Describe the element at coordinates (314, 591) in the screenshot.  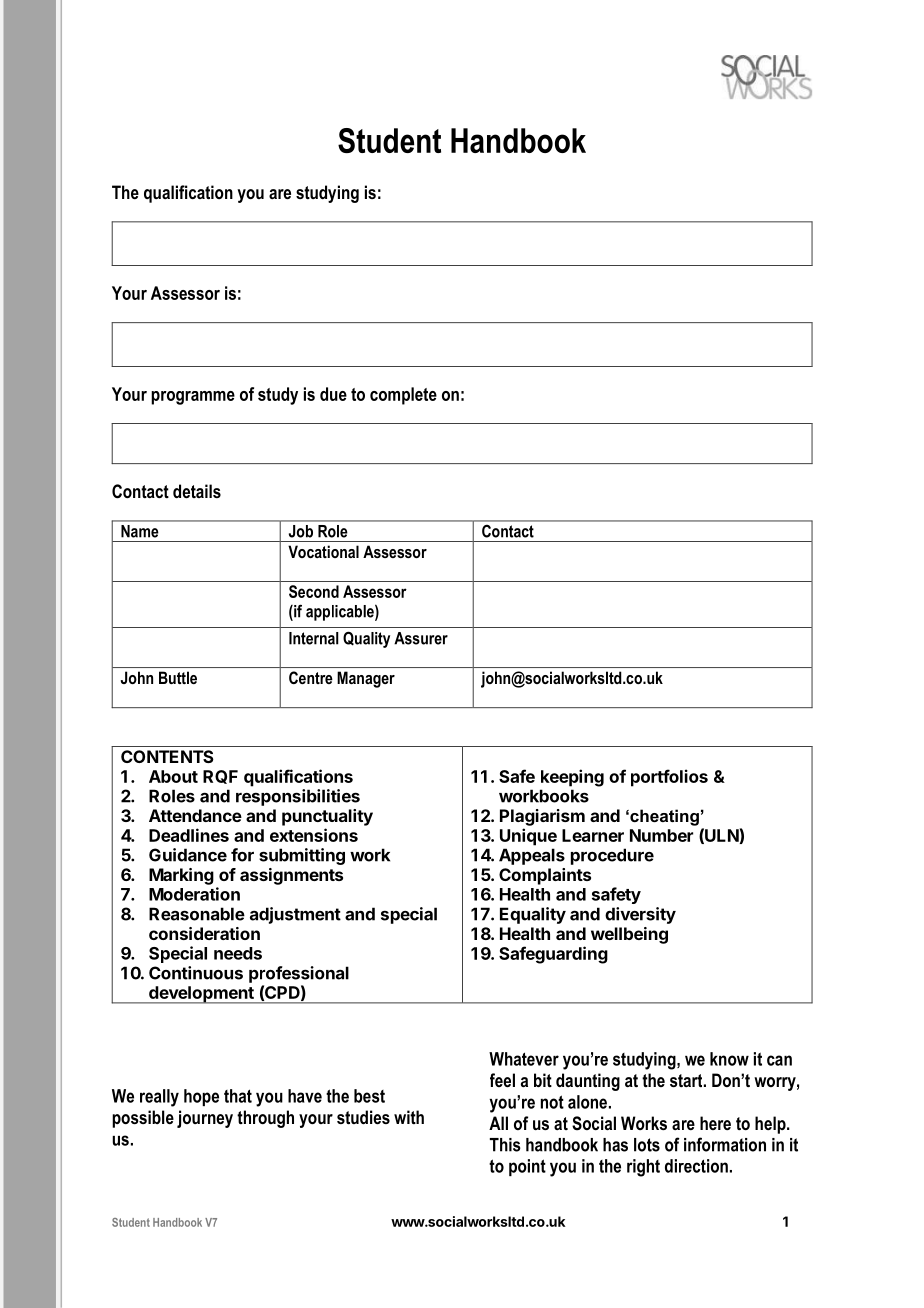
I see `Second` at that location.
